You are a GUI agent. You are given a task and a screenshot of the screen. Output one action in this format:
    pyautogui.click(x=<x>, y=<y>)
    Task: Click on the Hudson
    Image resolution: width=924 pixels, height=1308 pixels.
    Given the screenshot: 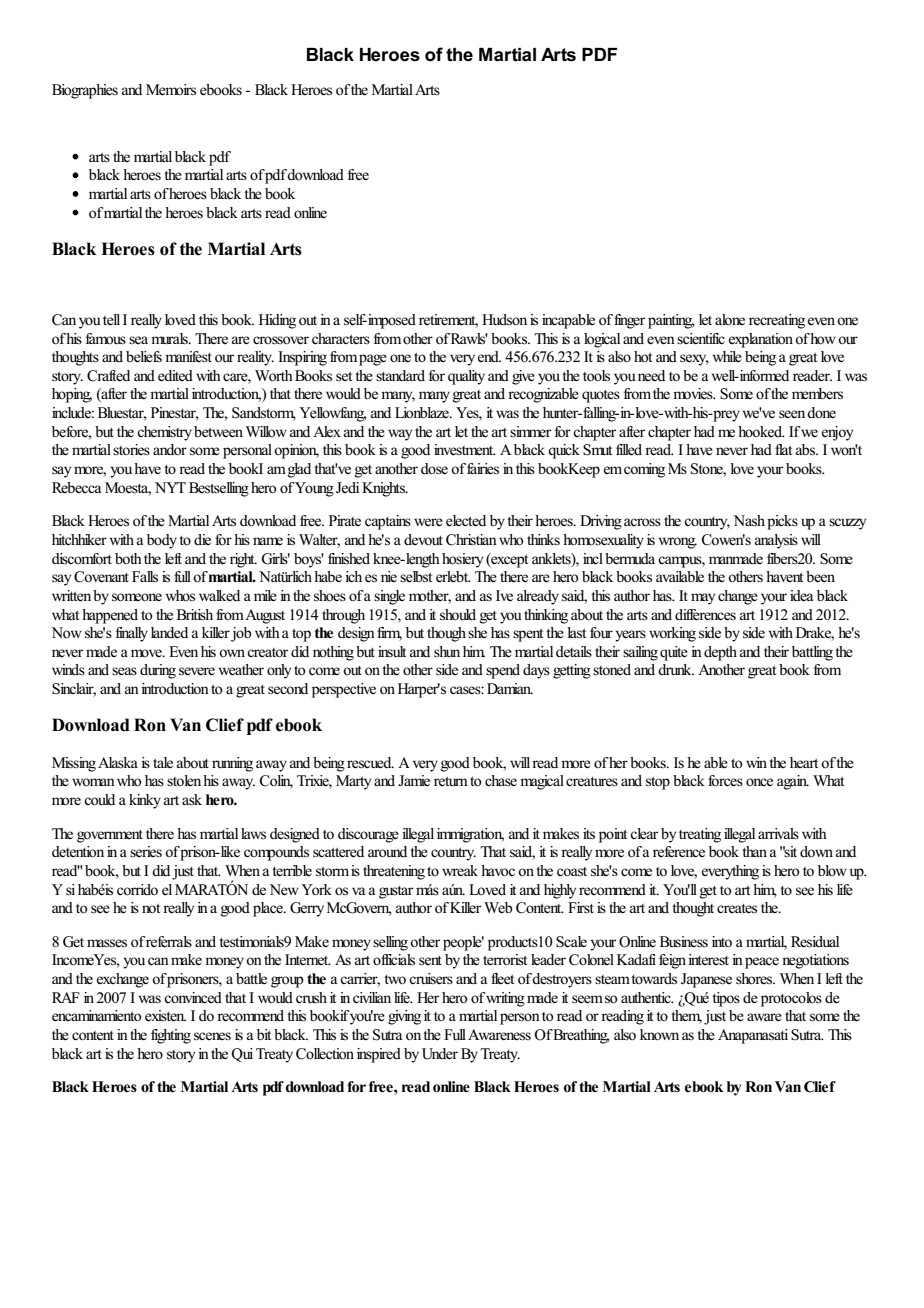 What is the action you would take?
    pyautogui.click(x=504, y=320)
